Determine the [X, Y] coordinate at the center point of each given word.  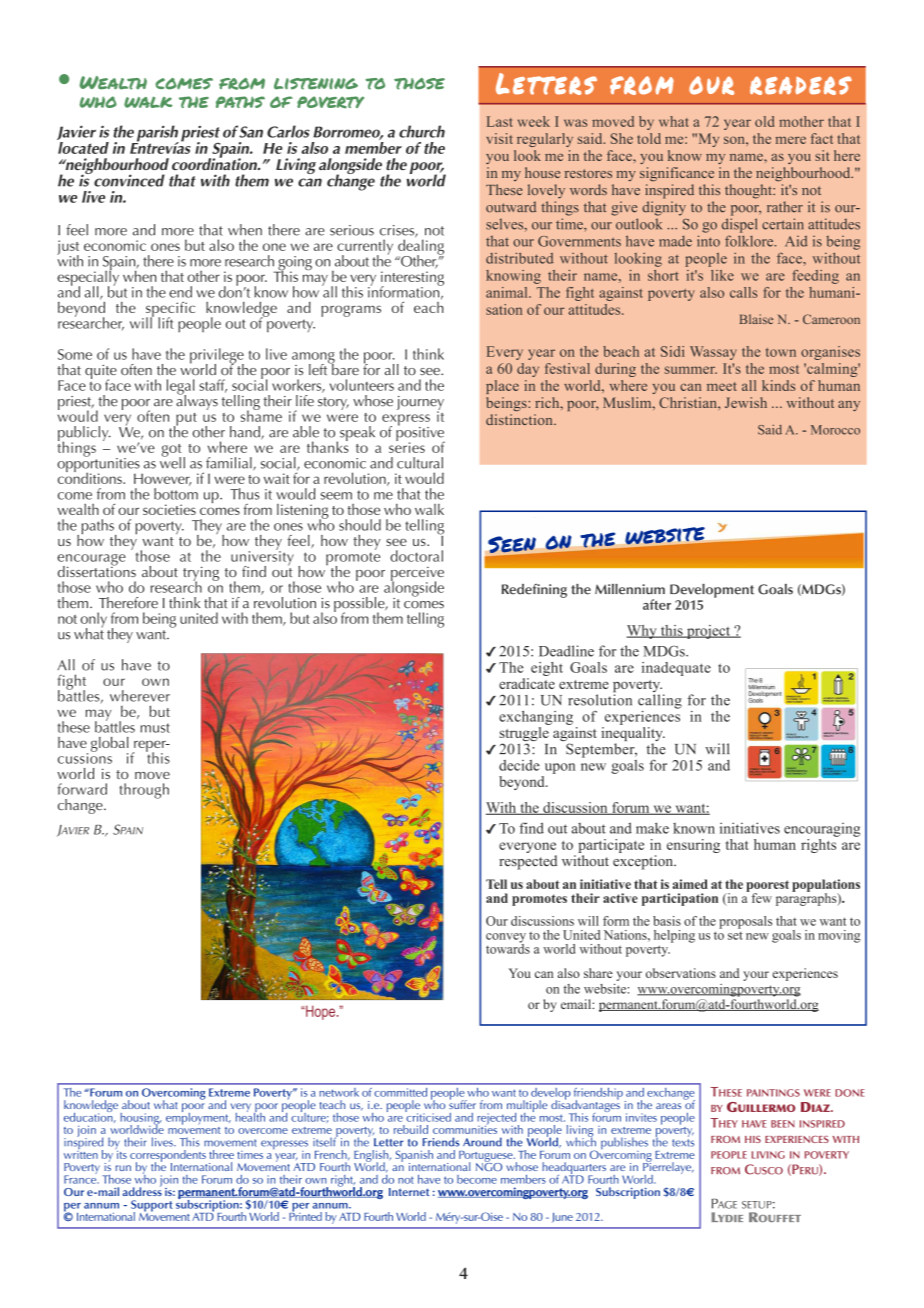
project [708, 632]
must [155, 728]
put [185, 420]
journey [420, 404]
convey [506, 939]
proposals [745, 922]
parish [157, 134]
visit [499, 138]
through [144, 791]
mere [790, 140]
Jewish [746, 402]
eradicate [527, 683]
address [142, 1190]
